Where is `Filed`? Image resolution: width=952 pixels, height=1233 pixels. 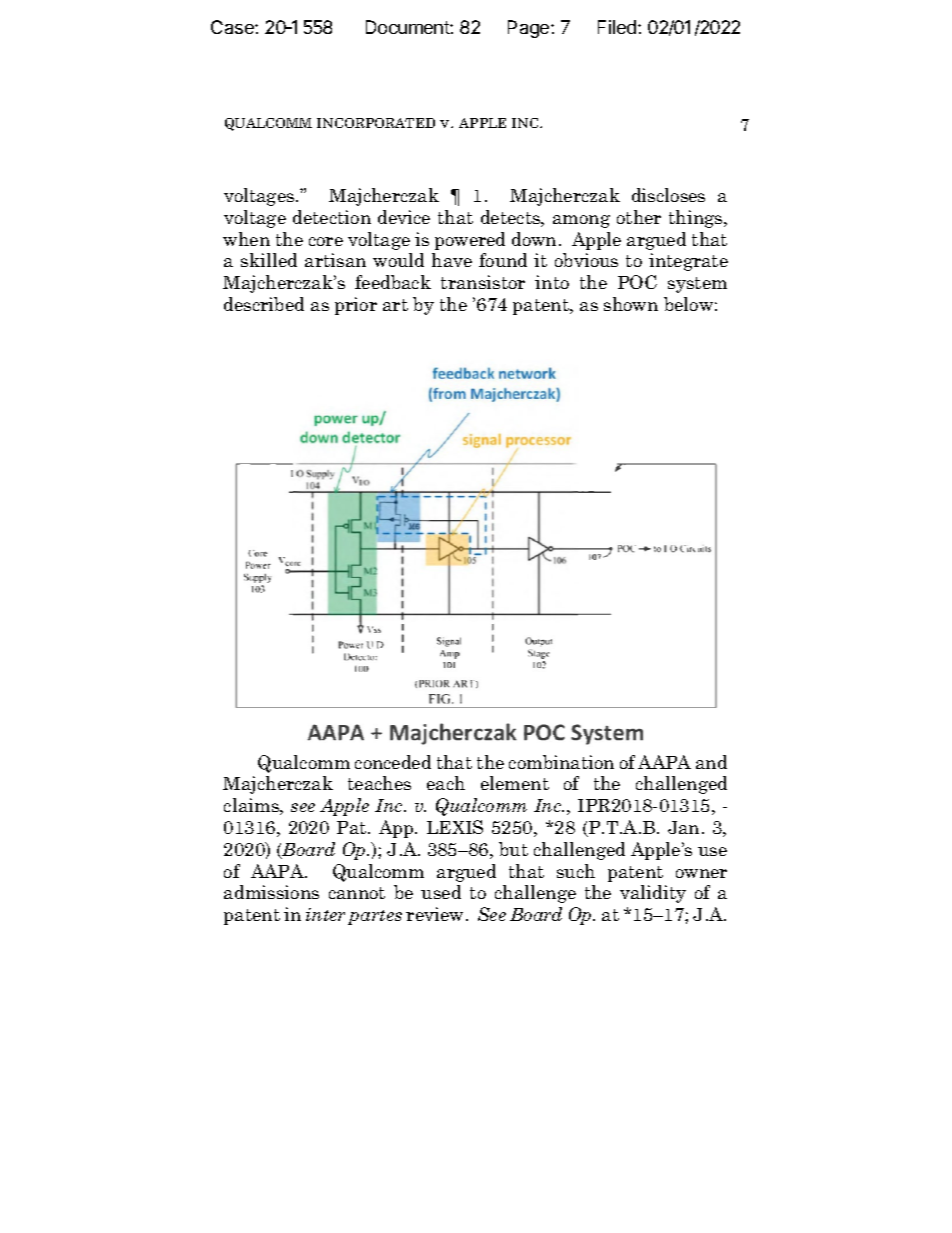
Filed is located at coordinates (618, 27).
